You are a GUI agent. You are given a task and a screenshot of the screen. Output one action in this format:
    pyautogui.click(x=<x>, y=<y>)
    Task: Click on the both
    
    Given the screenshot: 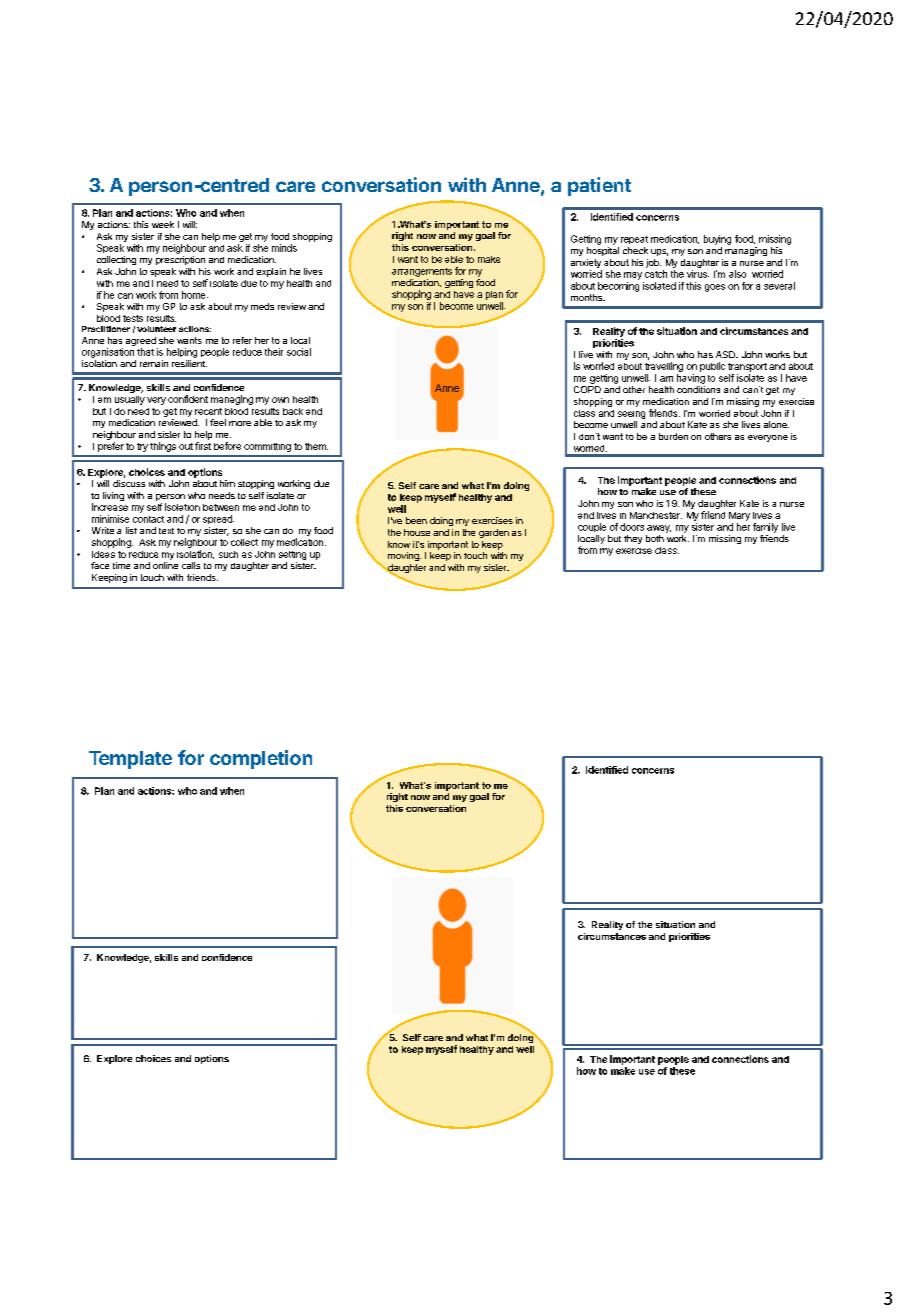 What is the action you would take?
    pyautogui.click(x=655, y=538)
